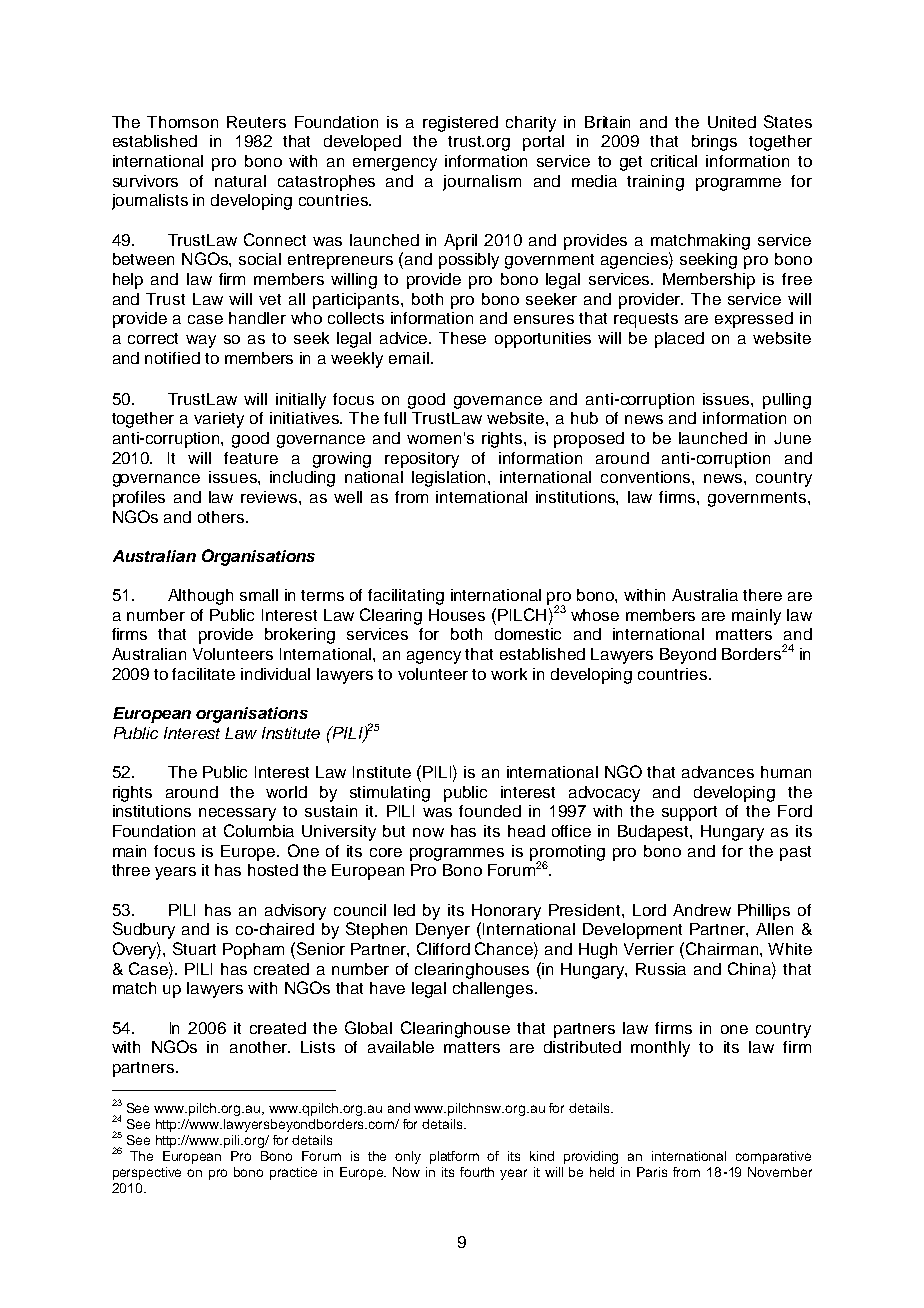 This screenshot has width=924, height=1308. Describe the element at coordinates (460, 124) in the screenshot. I see `registered` at that location.
